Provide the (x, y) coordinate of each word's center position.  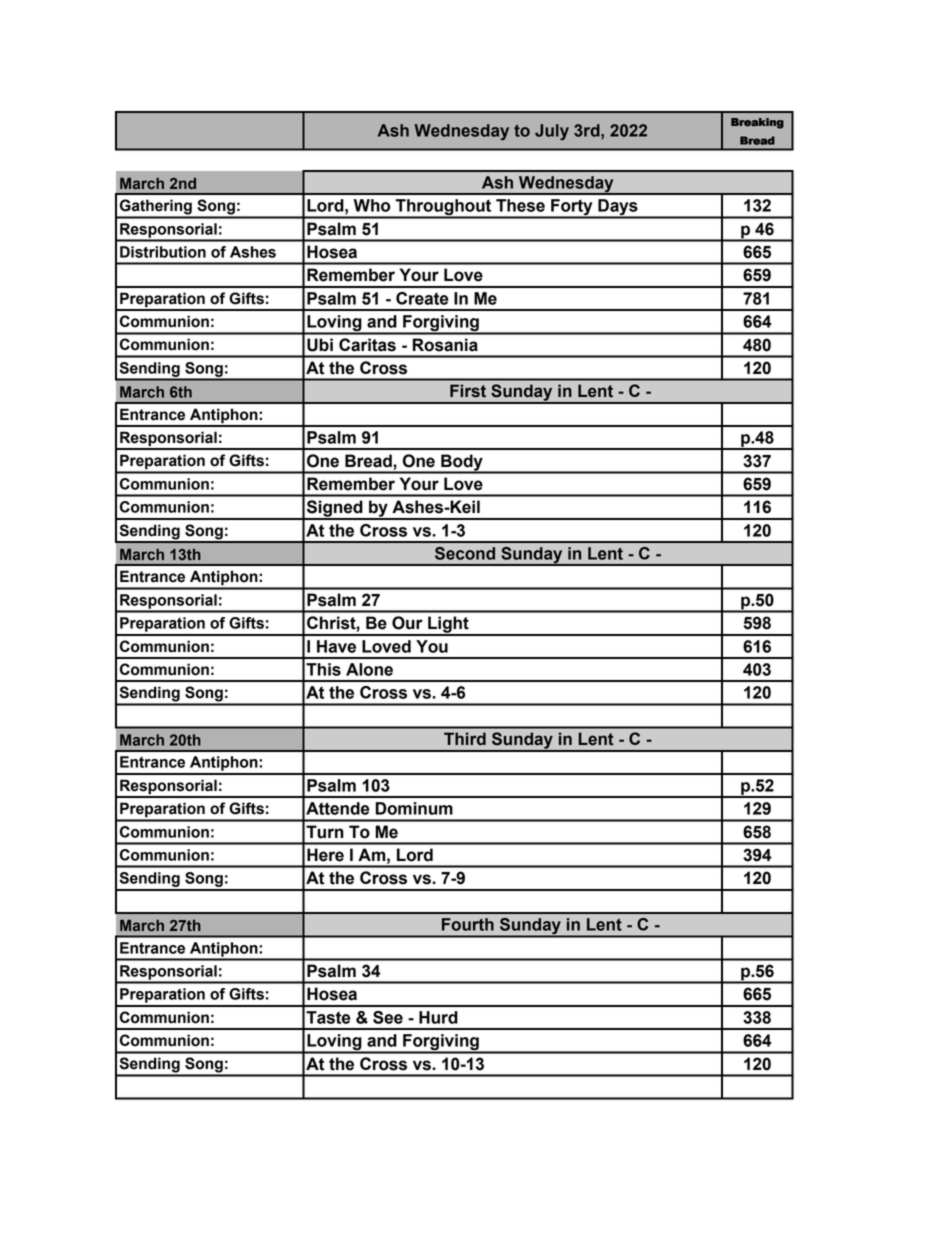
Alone (369, 669)
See (388, 1017)
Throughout (443, 208)
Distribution (163, 252)
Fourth (468, 924)
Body (462, 463)
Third (465, 739)
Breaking (757, 123)
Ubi (320, 345)
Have (336, 646)
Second (465, 553)
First (468, 391)
